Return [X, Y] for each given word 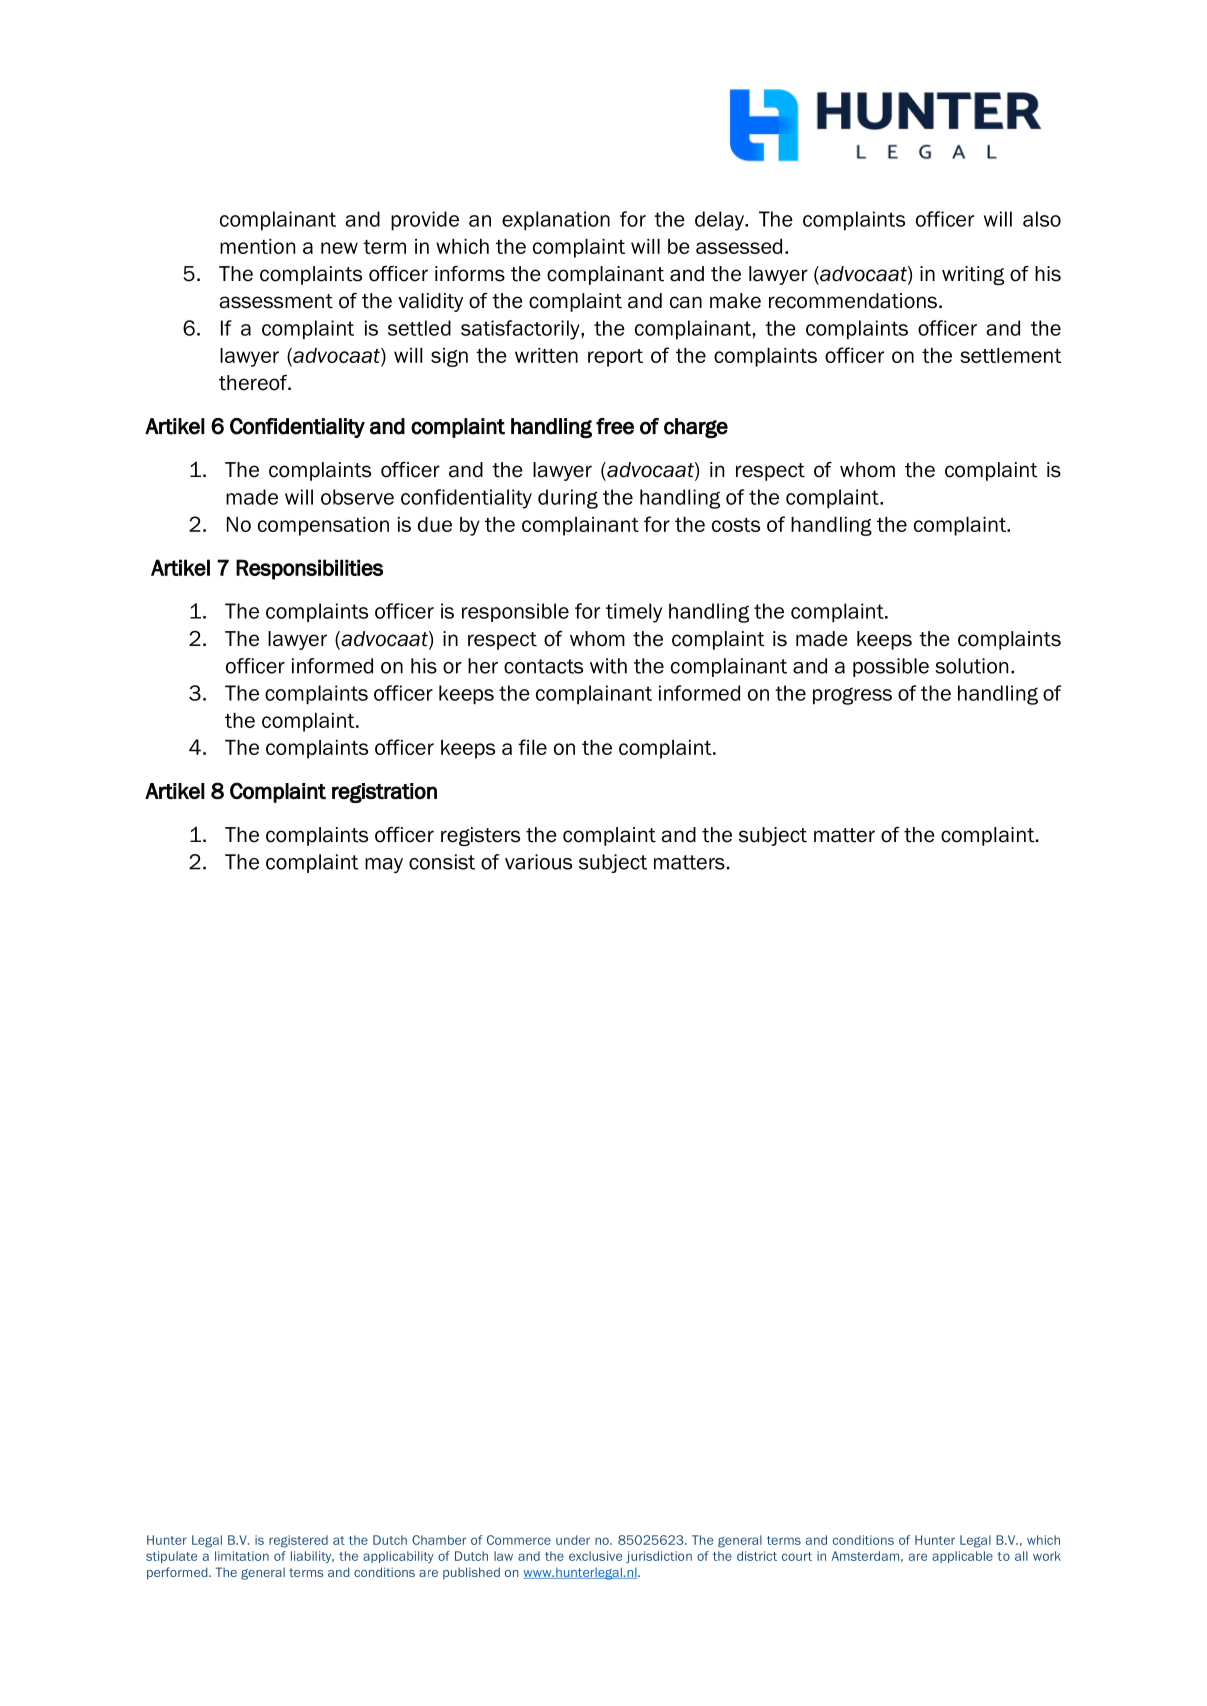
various [538, 862]
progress [852, 696]
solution [971, 666]
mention [257, 246]
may [384, 865]
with [608, 666]
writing [973, 275]
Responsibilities [309, 569]
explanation [556, 221]
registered [298, 1541]
